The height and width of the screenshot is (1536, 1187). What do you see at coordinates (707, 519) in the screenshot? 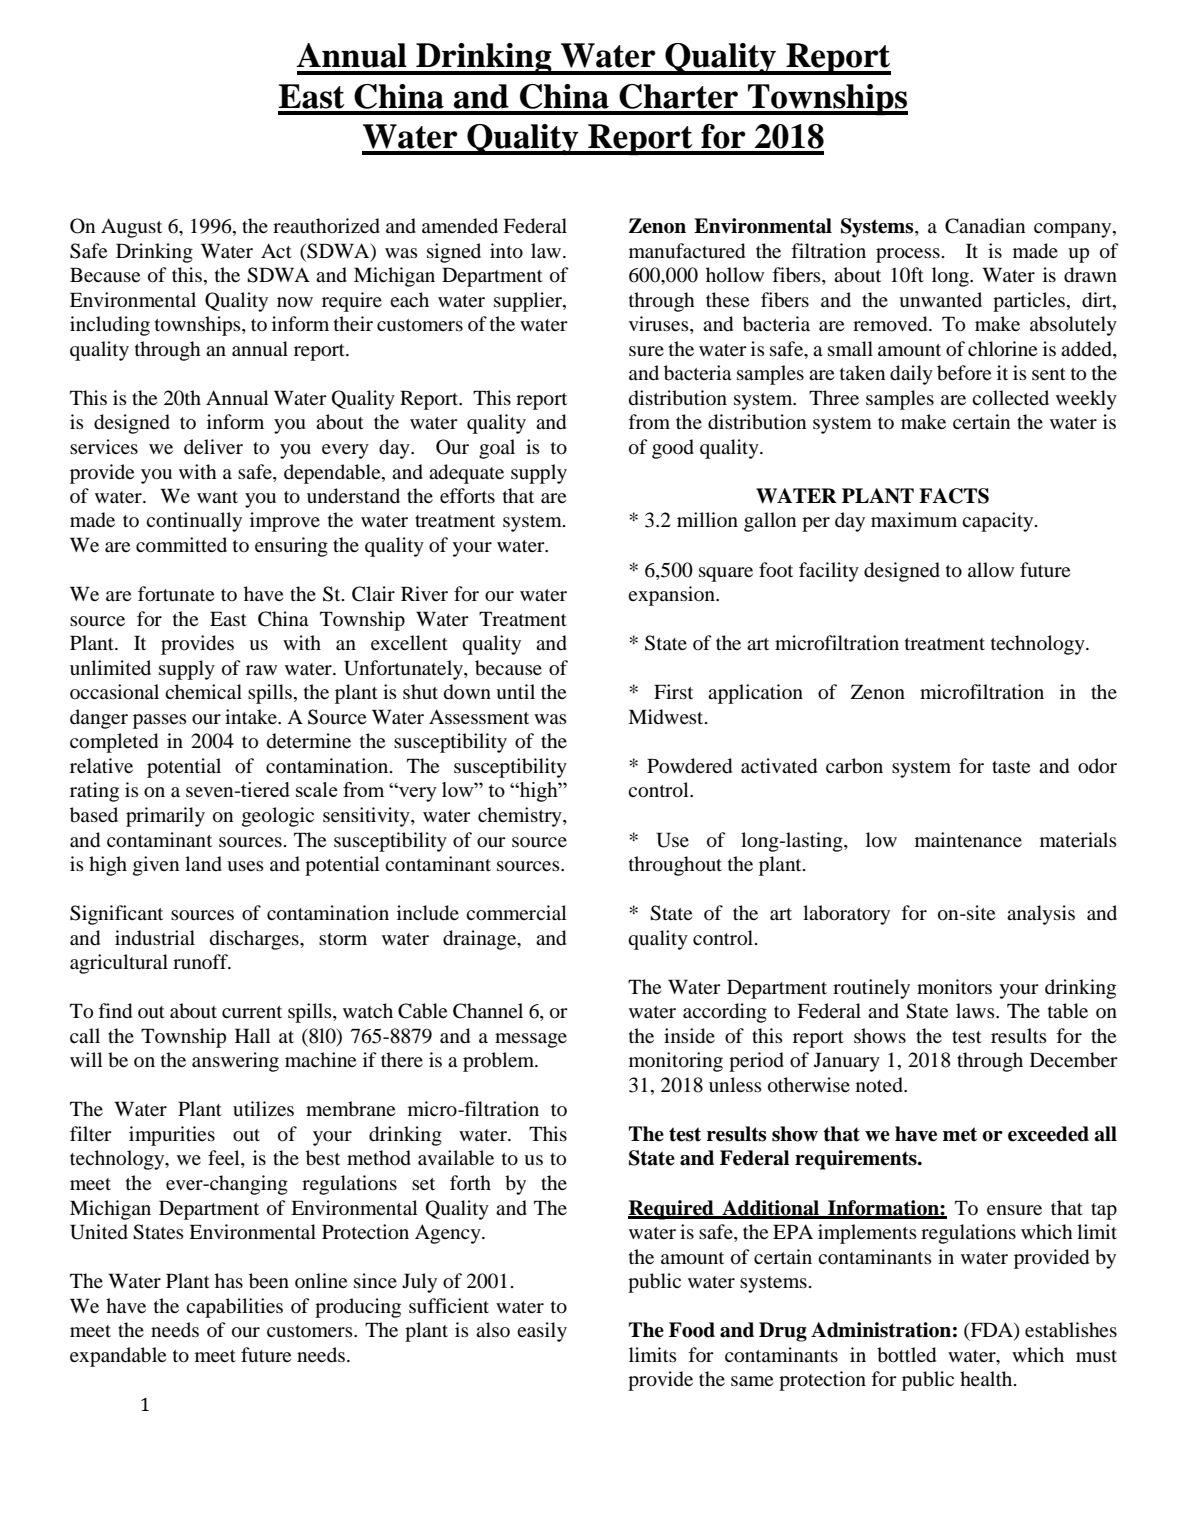
I see `million` at bounding box center [707, 519].
